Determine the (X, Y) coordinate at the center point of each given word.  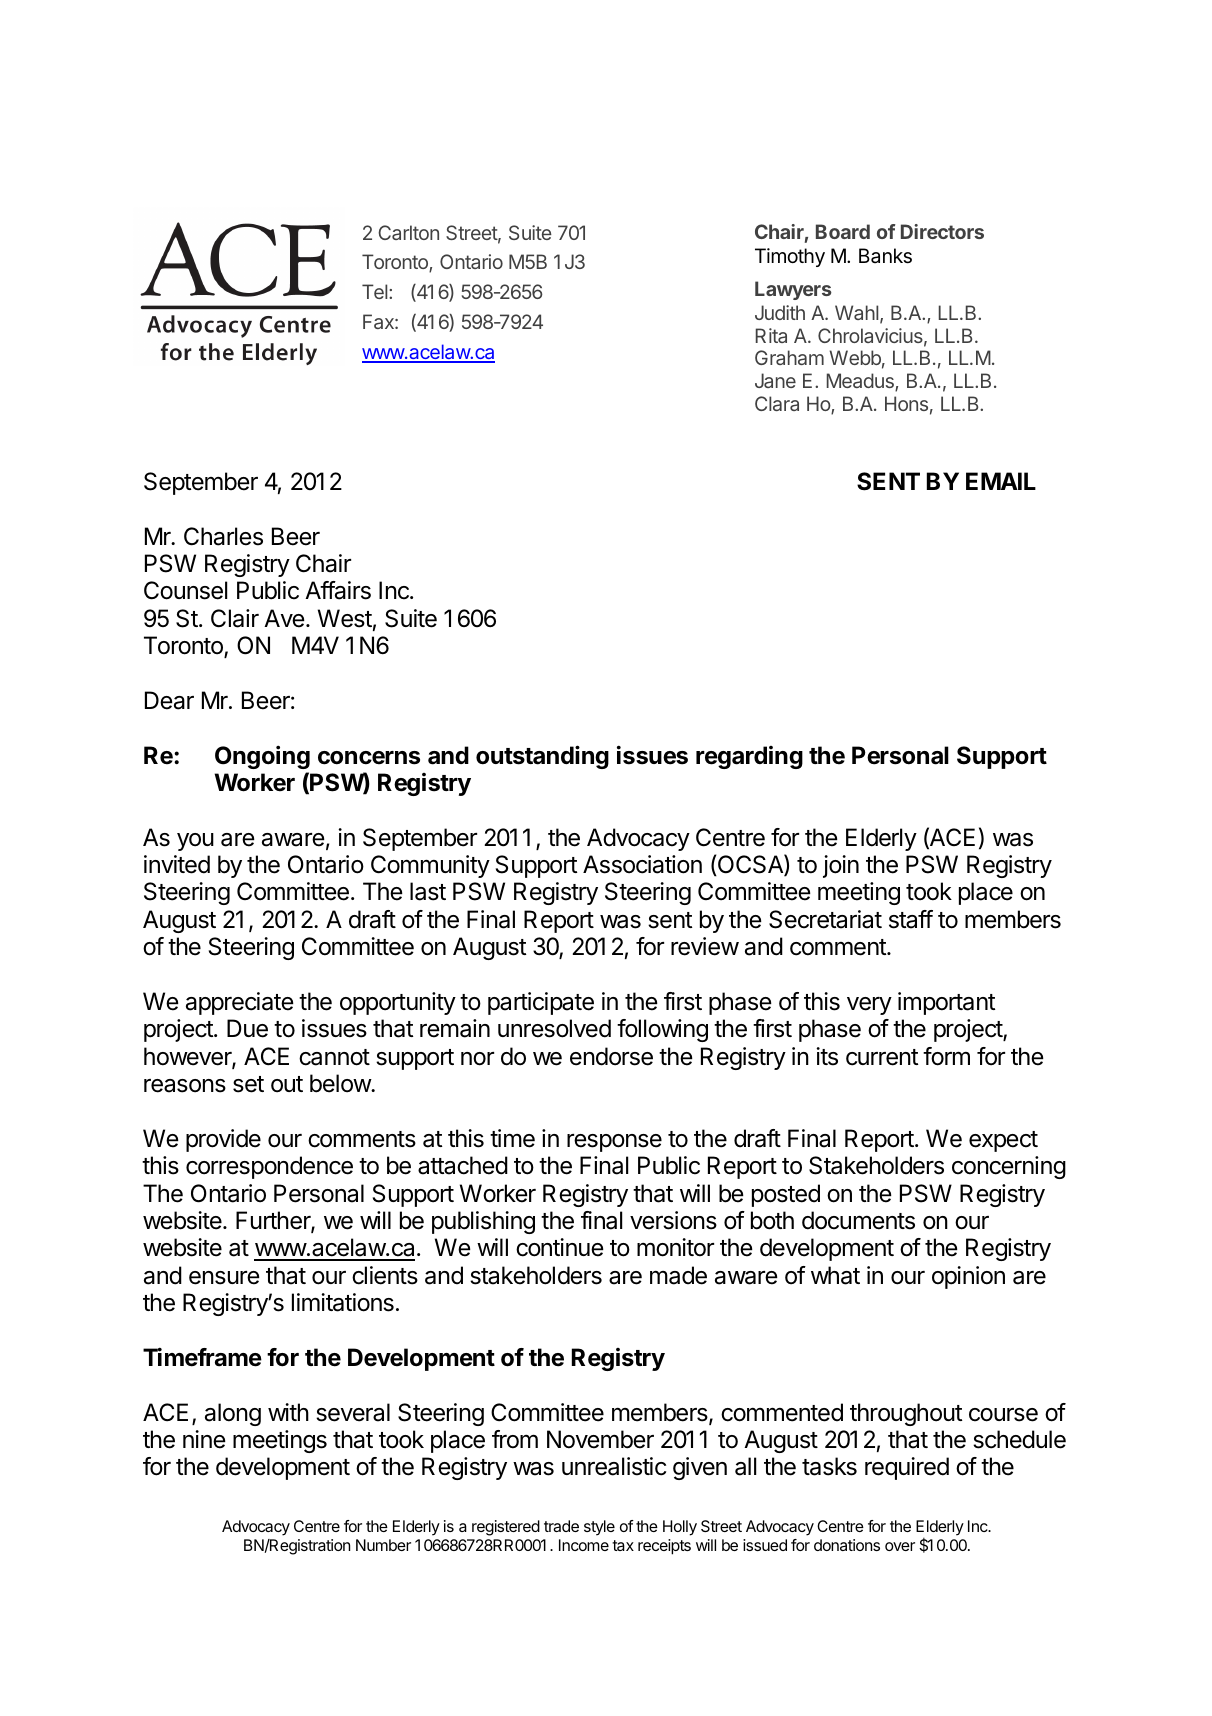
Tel (376, 291)
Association (642, 864)
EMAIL (1001, 481)
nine (204, 1439)
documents (858, 1220)
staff (911, 919)
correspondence (269, 1167)
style (599, 1528)
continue (560, 1247)
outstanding (542, 757)
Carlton (408, 232)
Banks (885, 256)
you (195, 842)
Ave (284, 618)
